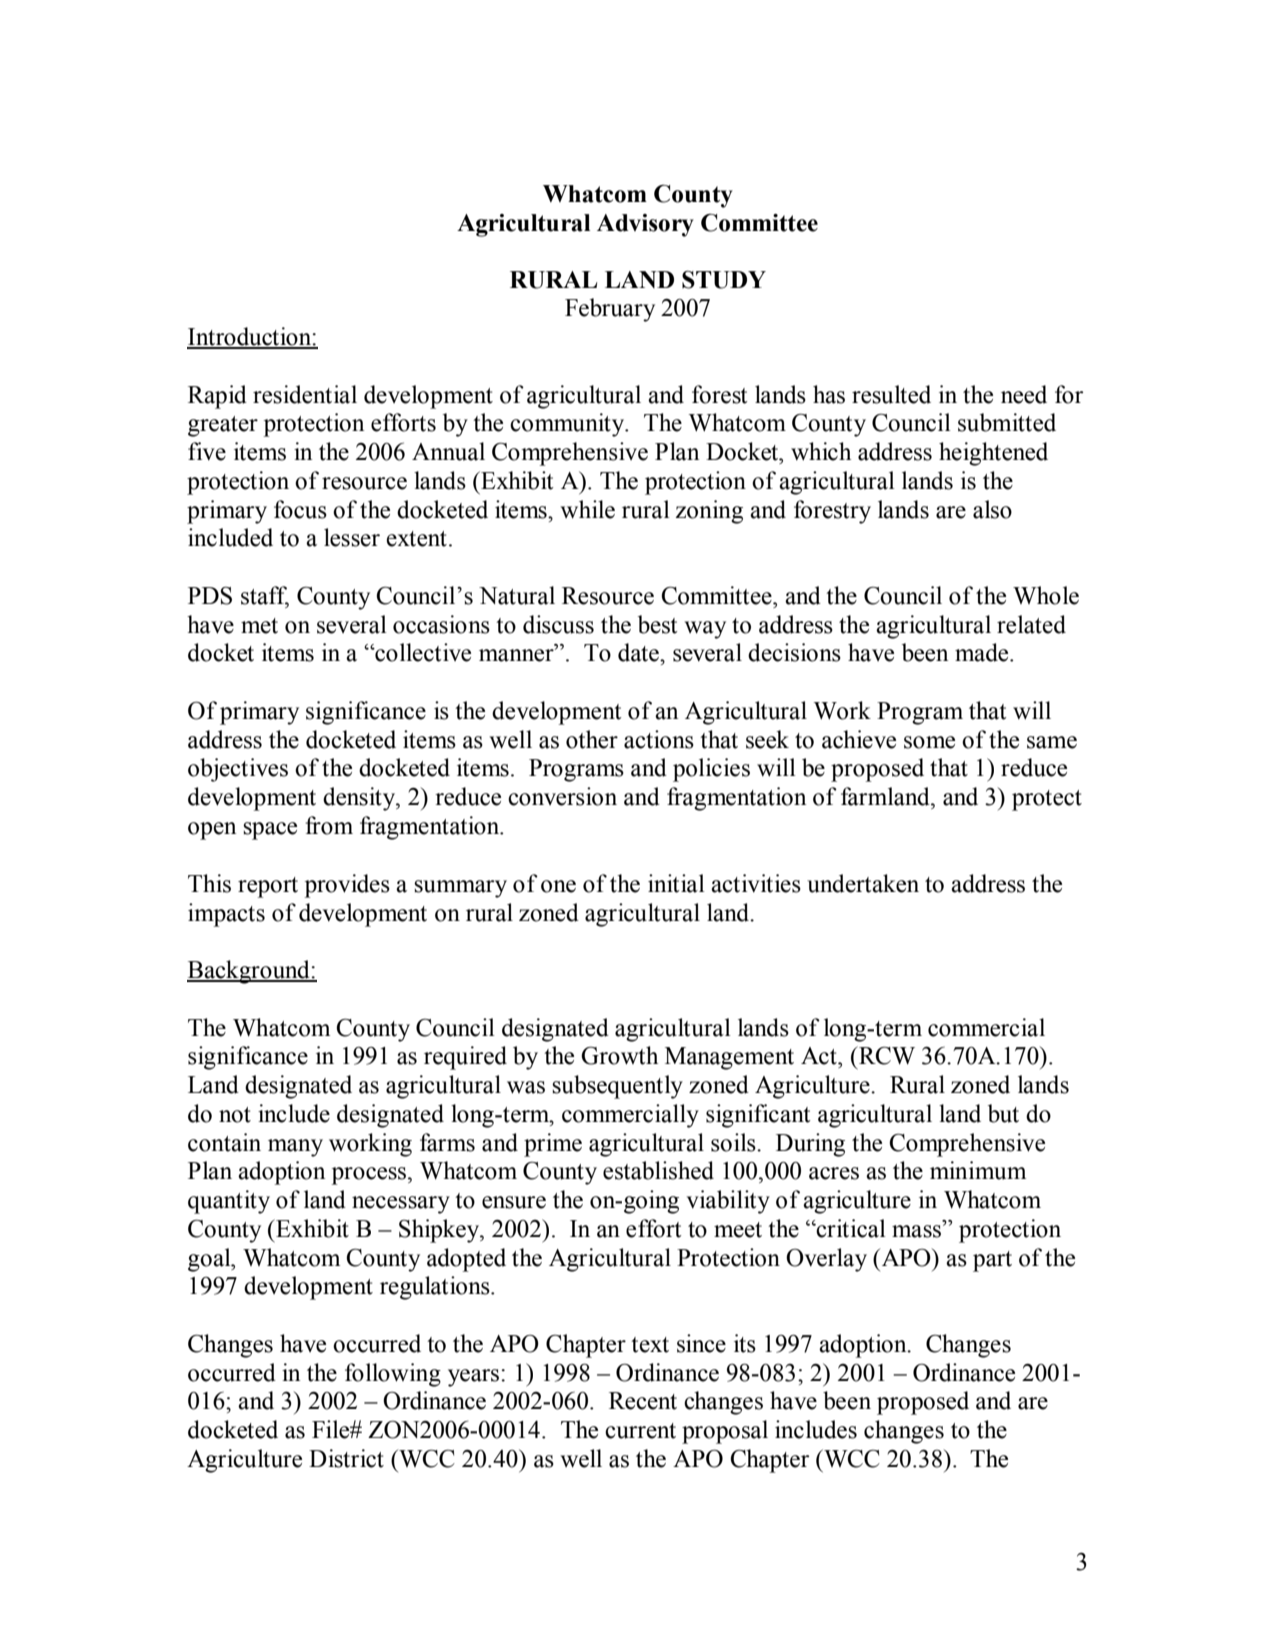 The image size is (1276, 1651). Describe the element at coordinates (329, 825) in the page. I see `from` at that location.
